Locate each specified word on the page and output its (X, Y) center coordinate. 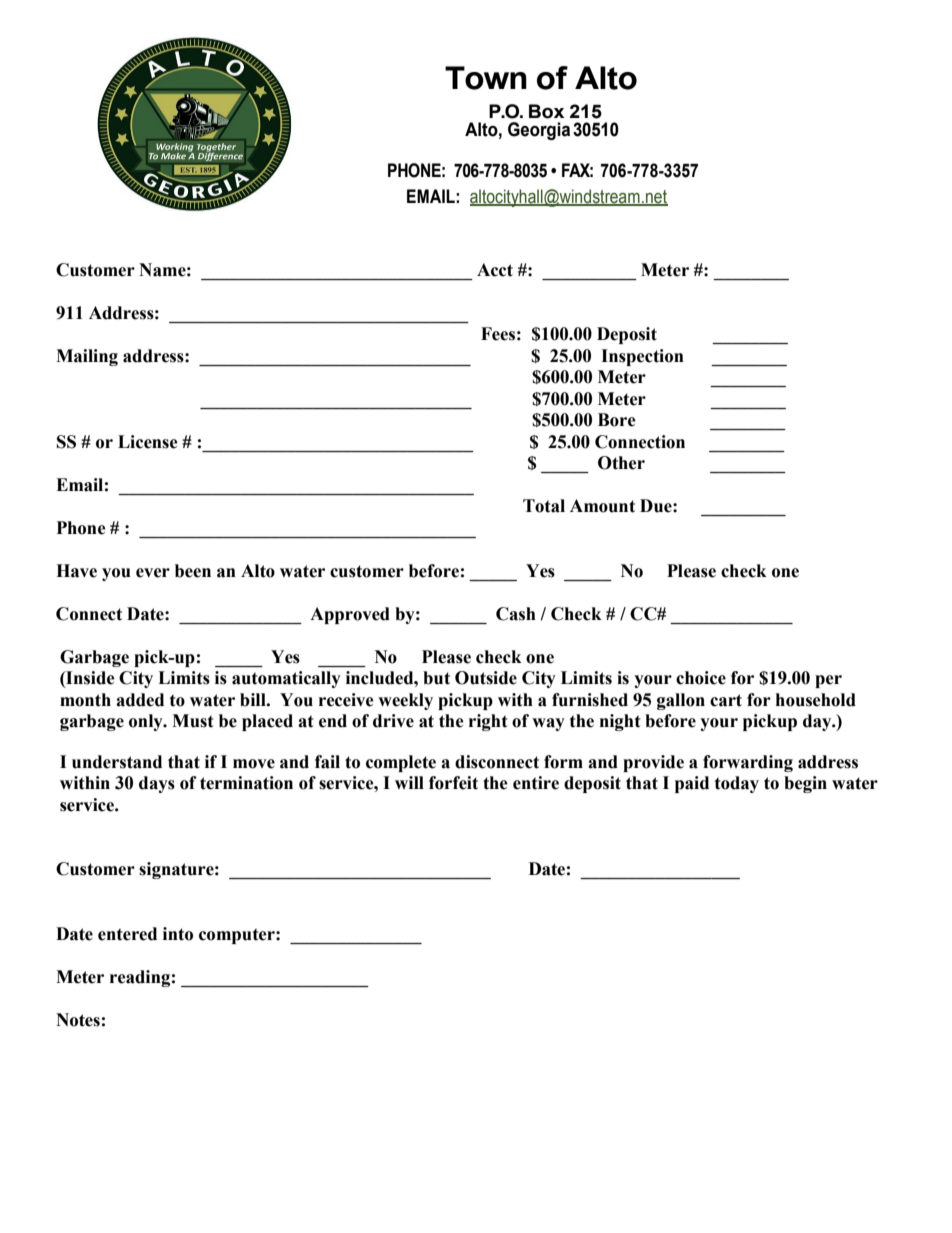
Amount (602, 506)
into (178, 934)
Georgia (539, 131)
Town (486, 78)
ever (153, 573)
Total (544, 506)
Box (546, 111)
